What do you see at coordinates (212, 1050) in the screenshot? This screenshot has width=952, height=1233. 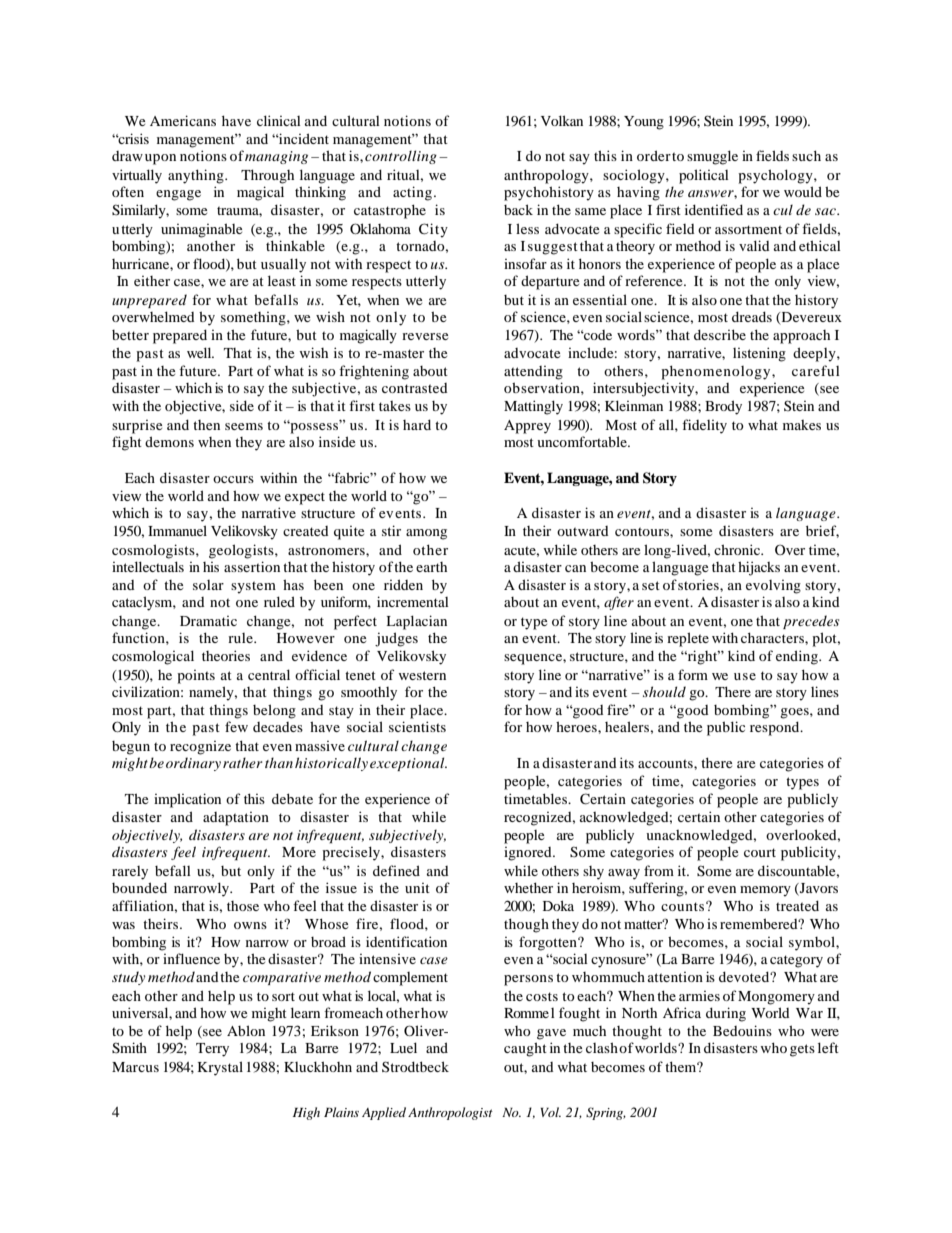 I see `Terry` at bounding box center [212, 1050].
